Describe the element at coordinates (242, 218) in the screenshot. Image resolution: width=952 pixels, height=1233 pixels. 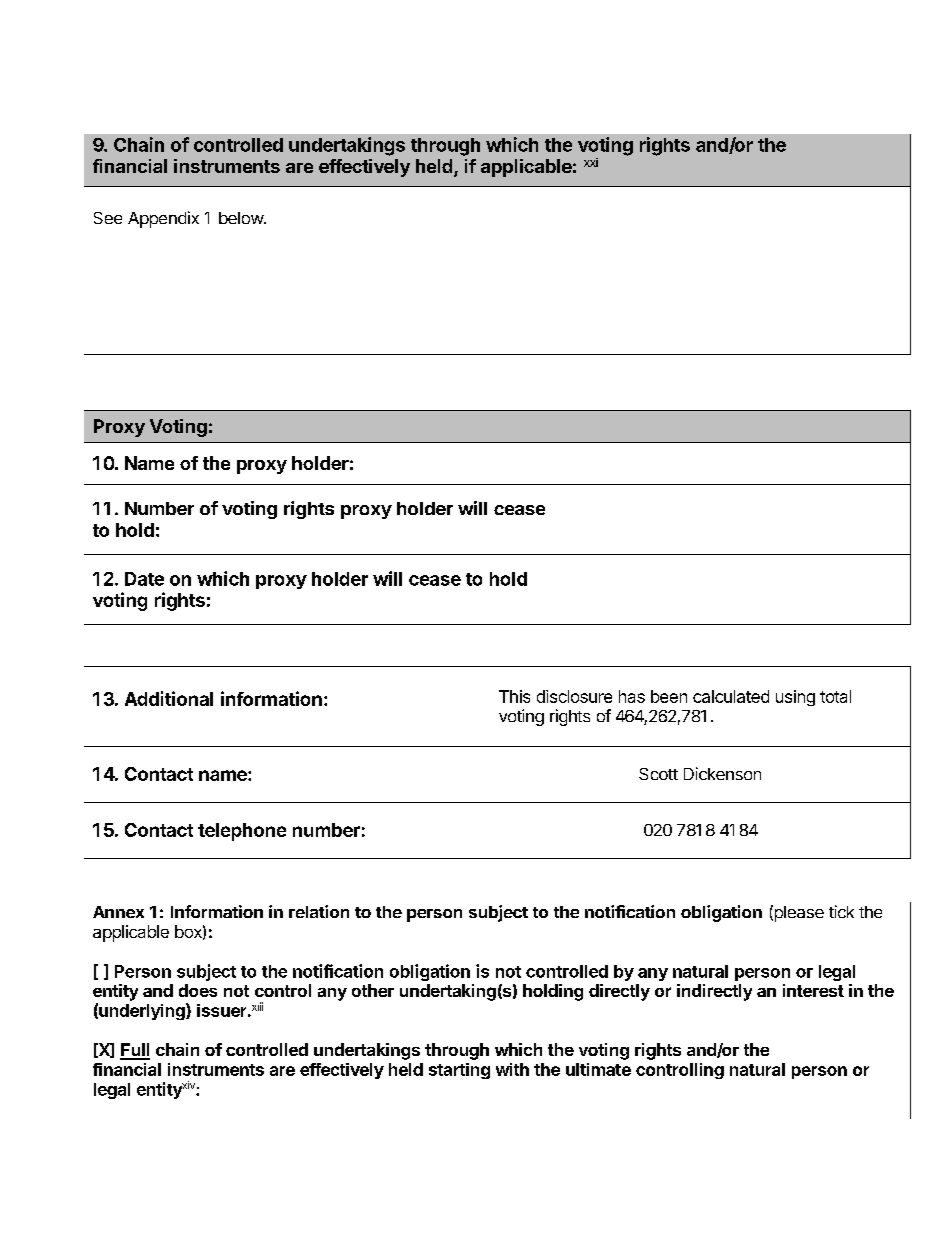
I see `below` at that location.
